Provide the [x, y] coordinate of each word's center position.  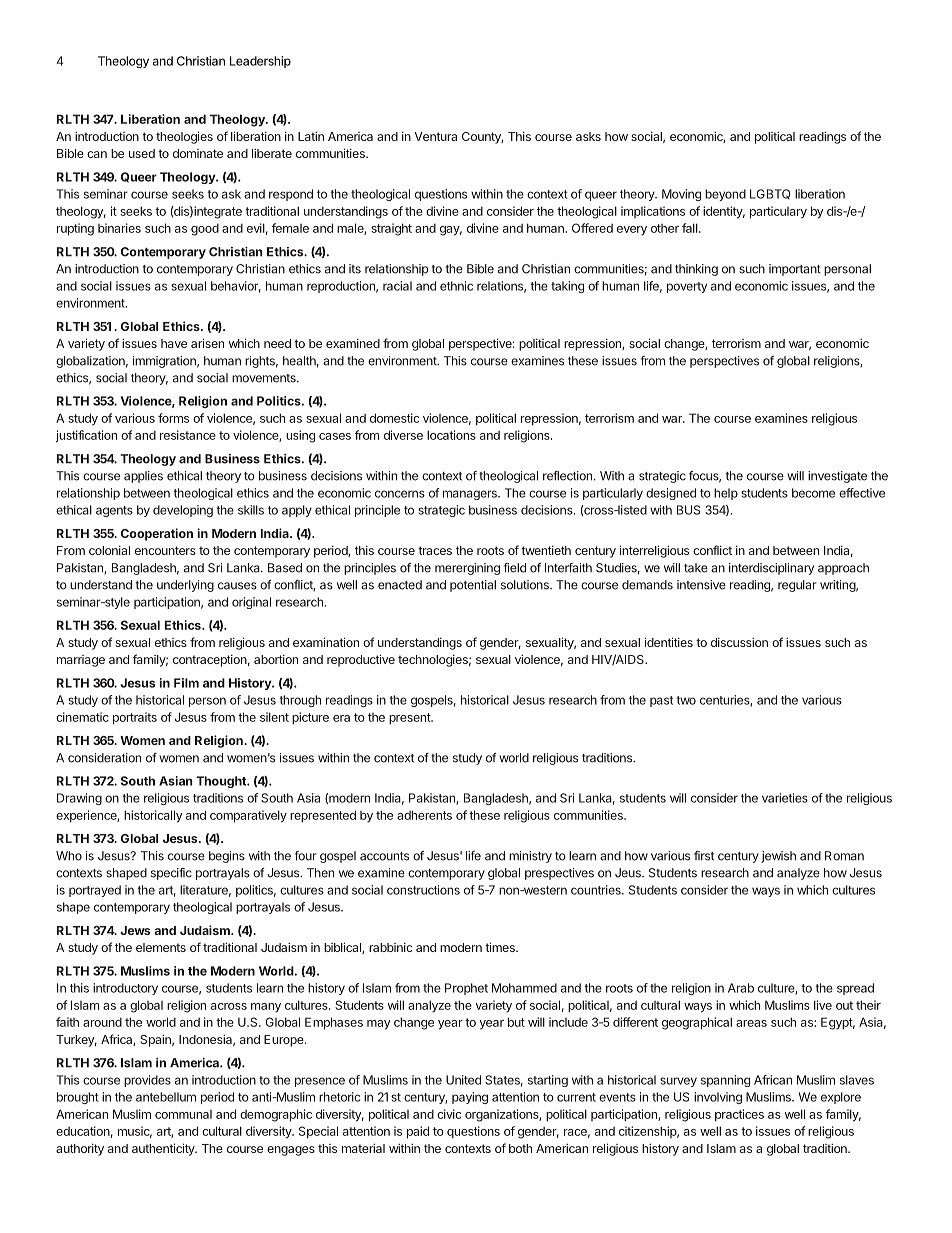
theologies [184, 137]
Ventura [435, 136]
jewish [778, 857]
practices [739, 1115]
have [174, 343]
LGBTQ [770, 194]
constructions [423, 890]
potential [473, 586]
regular [797, 586]
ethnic [456, 286]
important [795, 270]
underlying [185, 586]
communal [183, 1114]
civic [449, 1114]
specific [171, 874]
